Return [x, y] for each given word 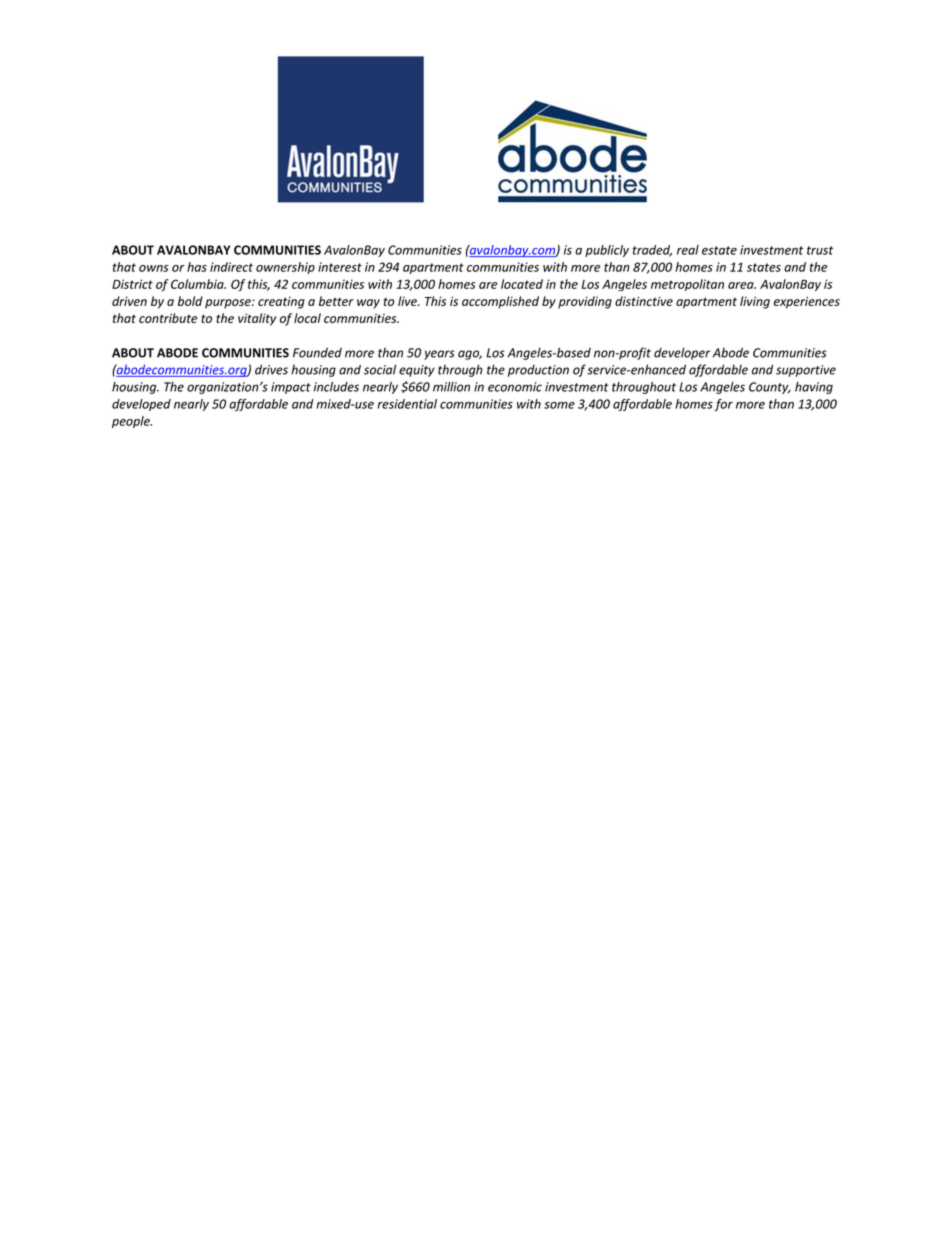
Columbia [198, 284]
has [197, 267]
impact [291, 388]
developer [682, 353]
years [439, 355]
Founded [317, 352]
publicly [607, 251]
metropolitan [687, 285]
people [132, 422]
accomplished [500, 302]
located [522, 284]
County [770, 388]
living [755, 302]
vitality [257, 319]
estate [719, 250]
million [451, 387]
